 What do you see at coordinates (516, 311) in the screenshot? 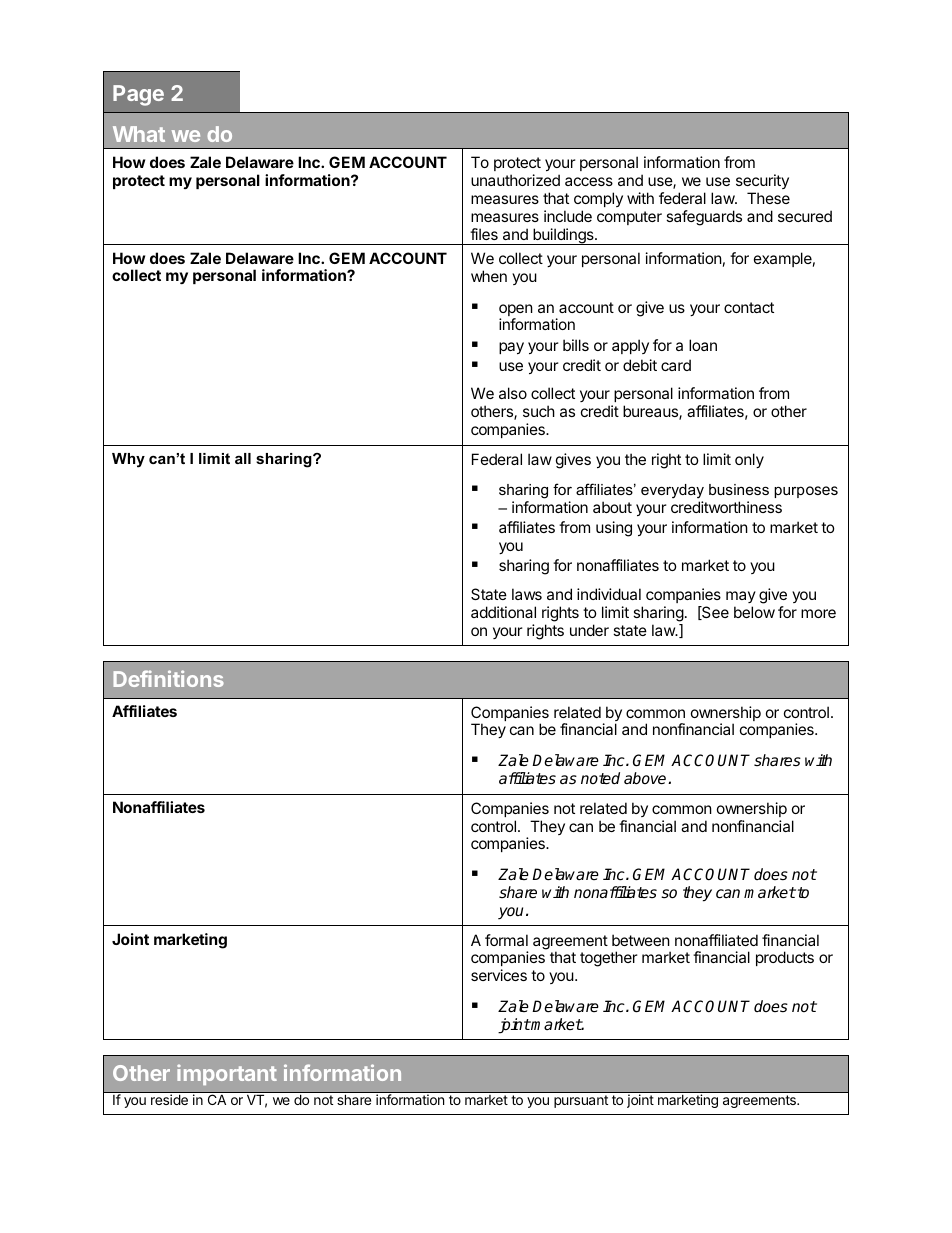
I see `open` at bounding box center [516, 311].
